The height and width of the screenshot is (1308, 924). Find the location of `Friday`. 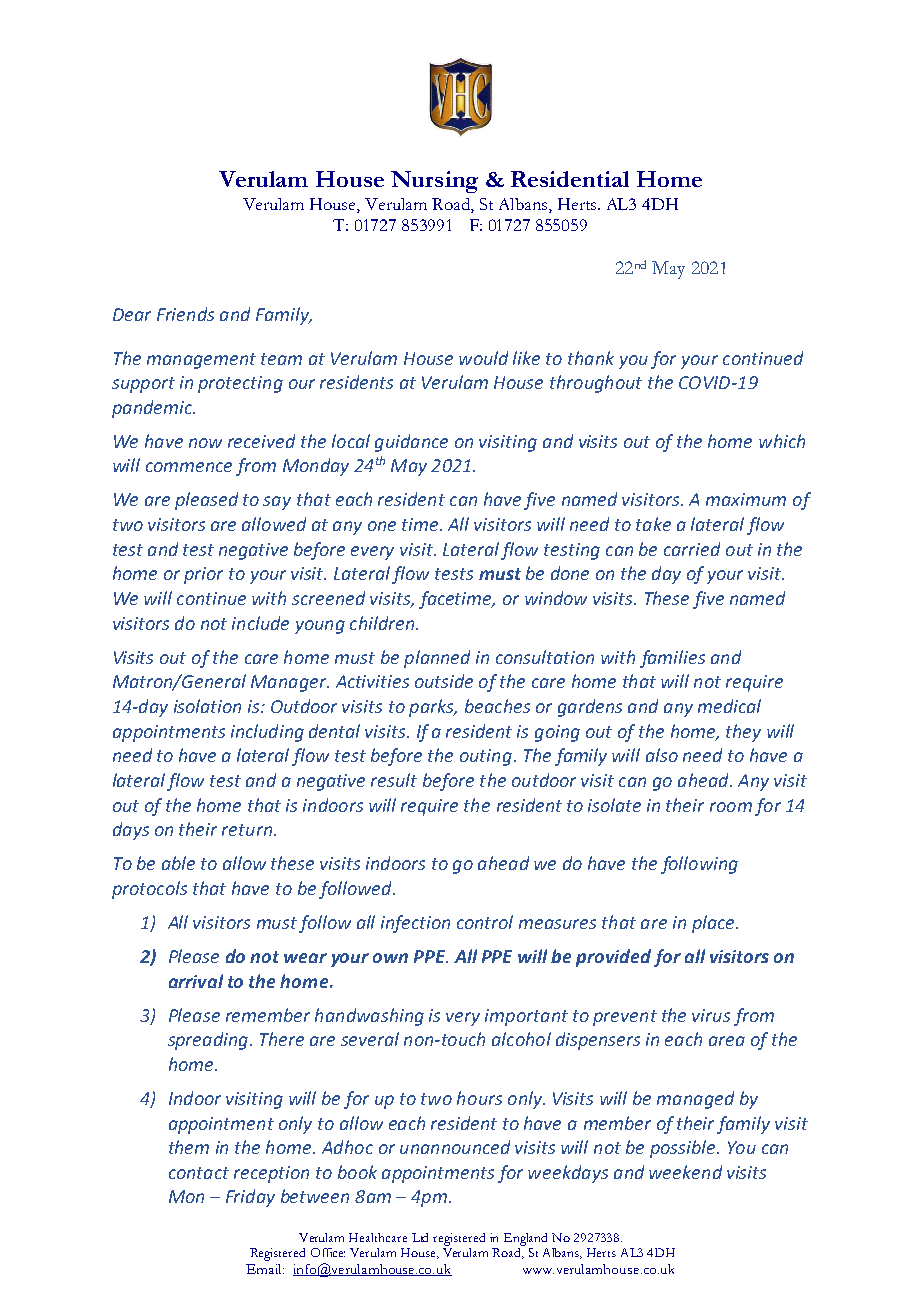

Friday is located at coordinates (250, 1198).
